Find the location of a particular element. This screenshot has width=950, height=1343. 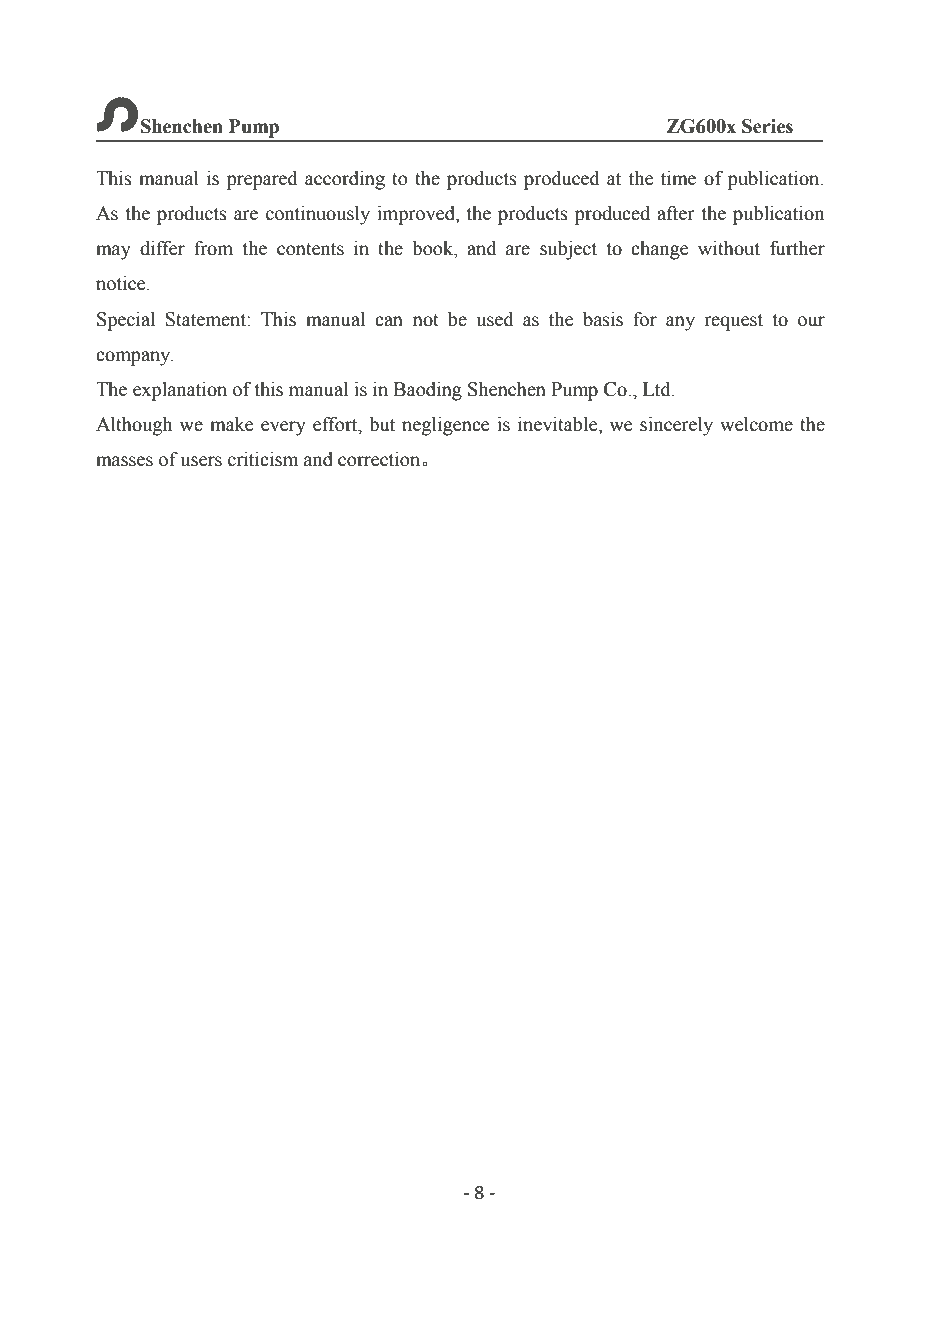

prepared is located at coordinates (262, 180).
